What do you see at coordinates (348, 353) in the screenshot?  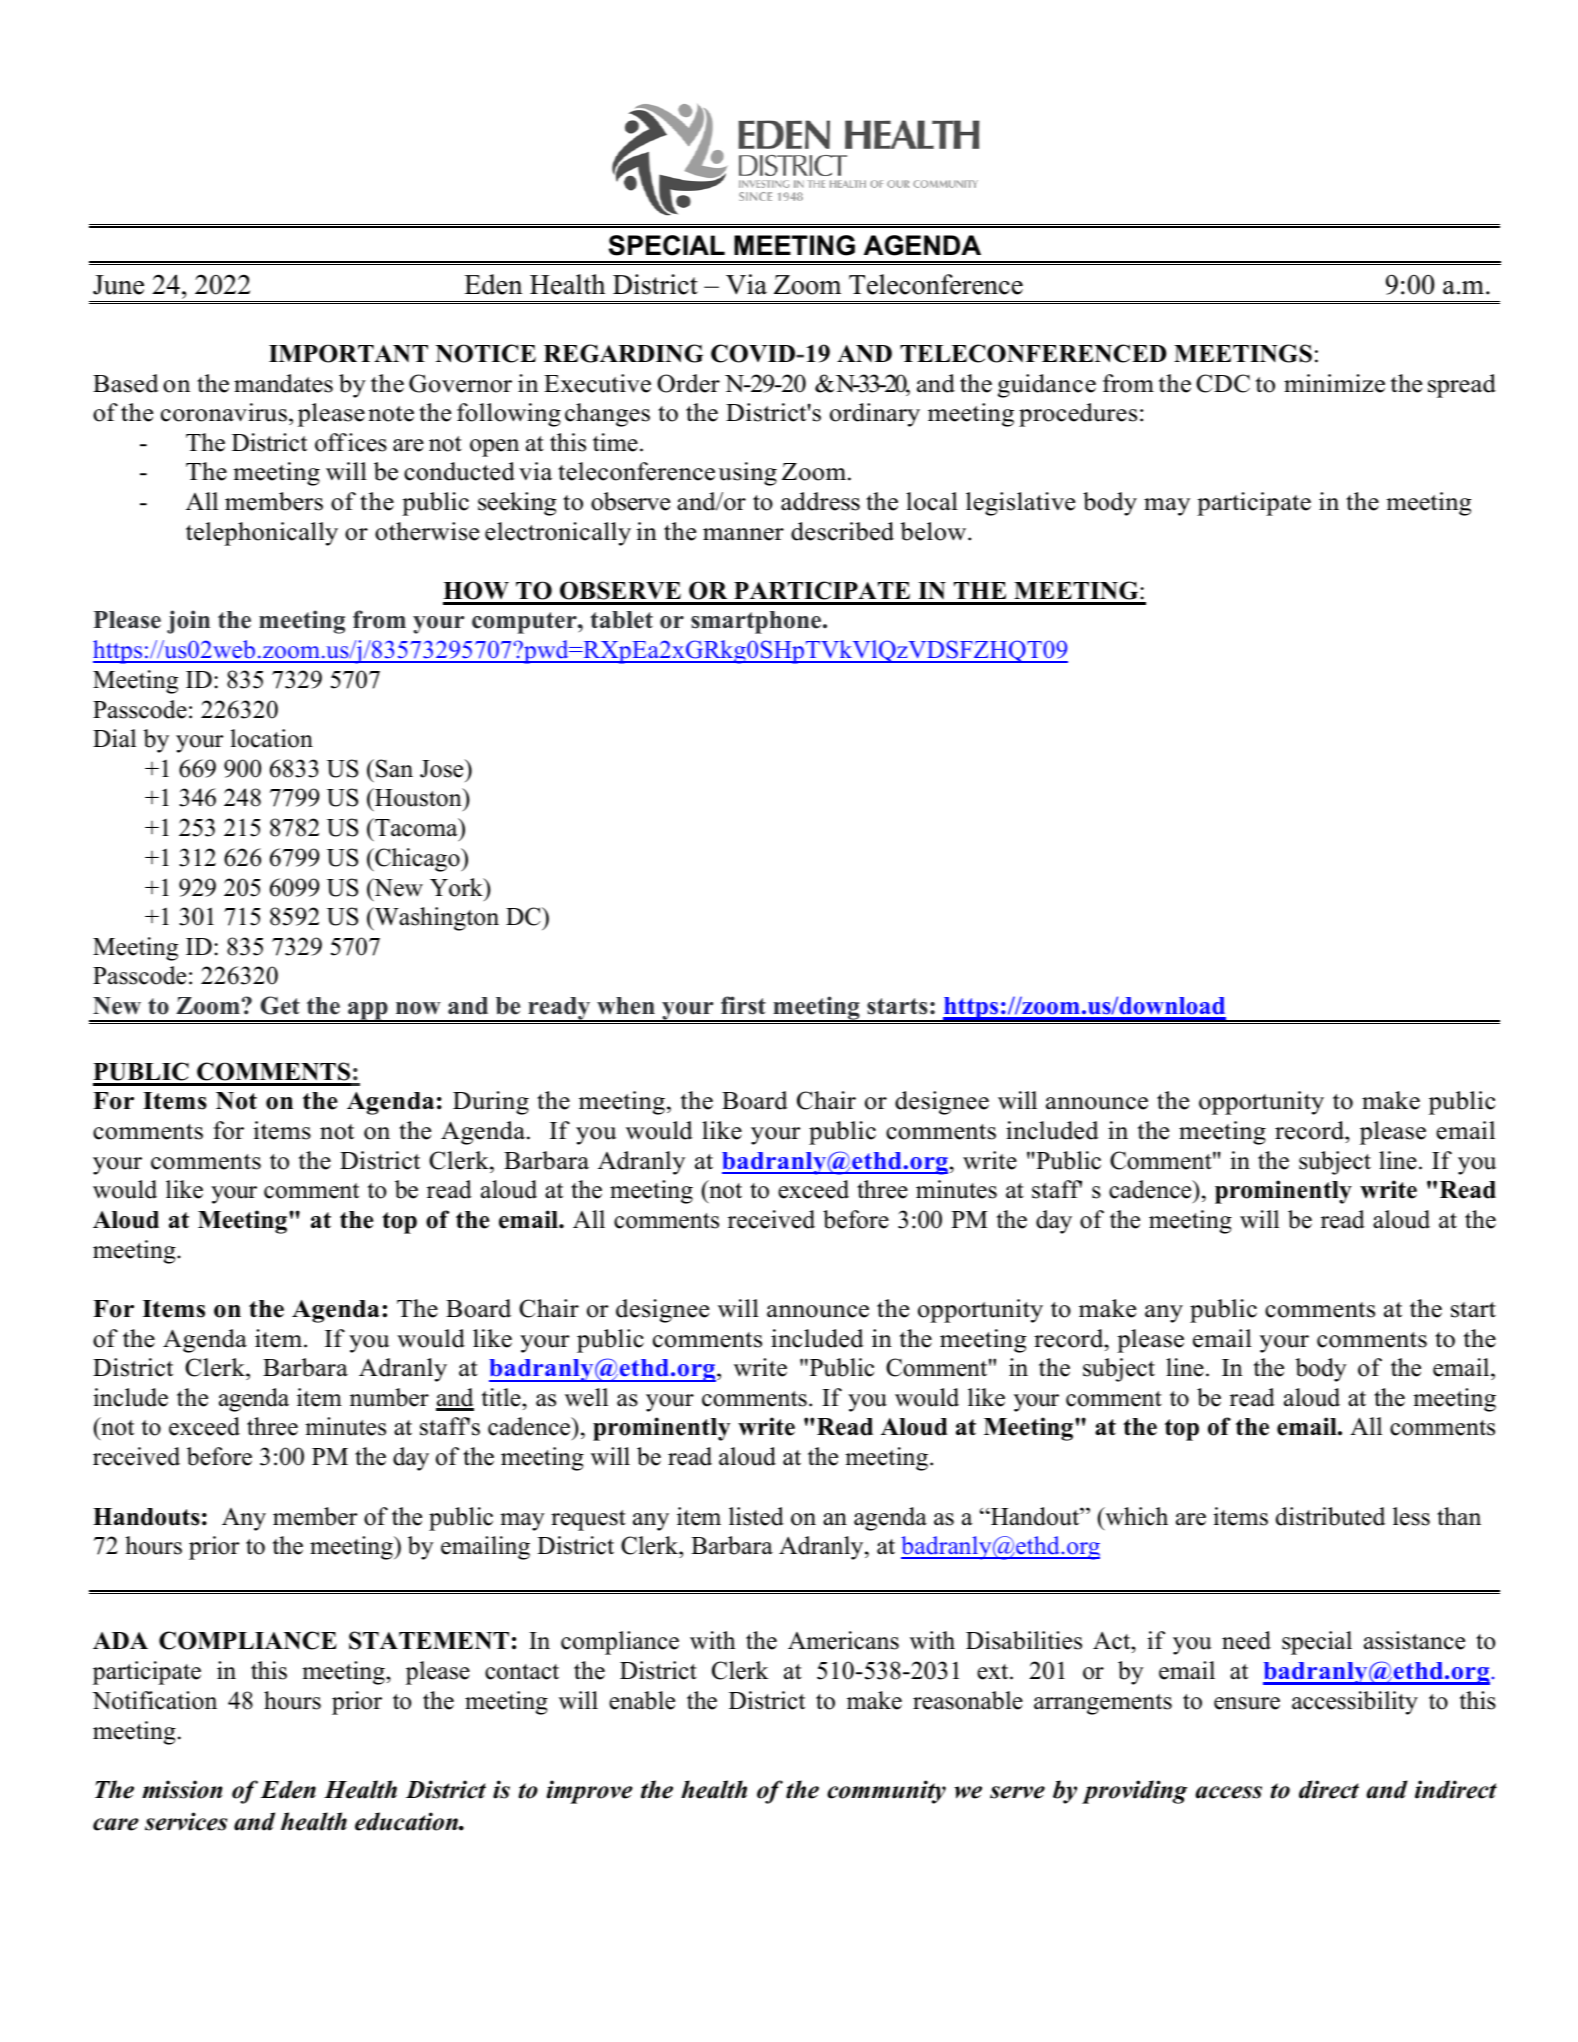 I see `IMPORTANT` at bounding box center [348, 353].
